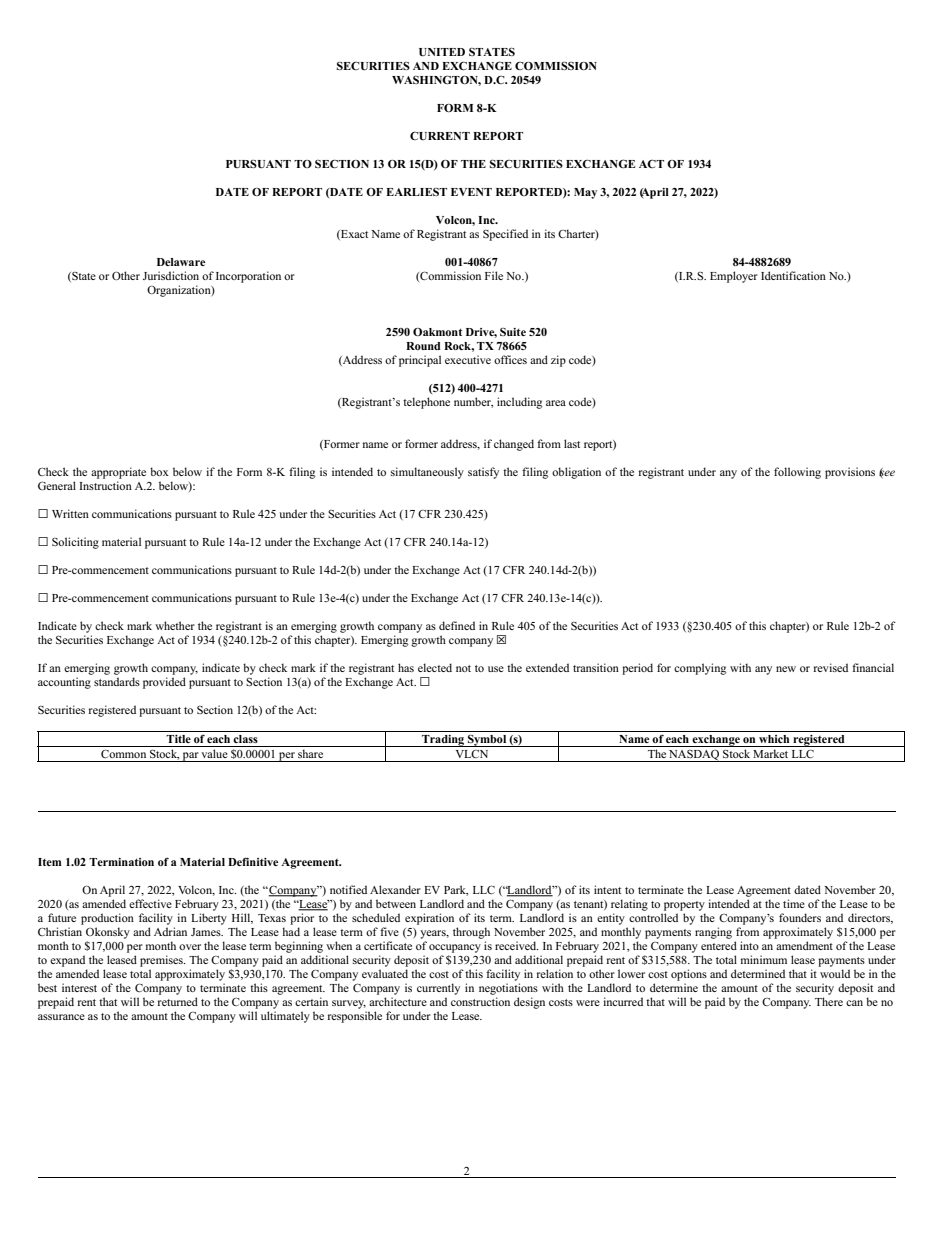 Image resolution: width=952 pixels, height=1233 pixels. Describe the element at coordinates (471, 192) in the document. I see `EVENT` at that location.
